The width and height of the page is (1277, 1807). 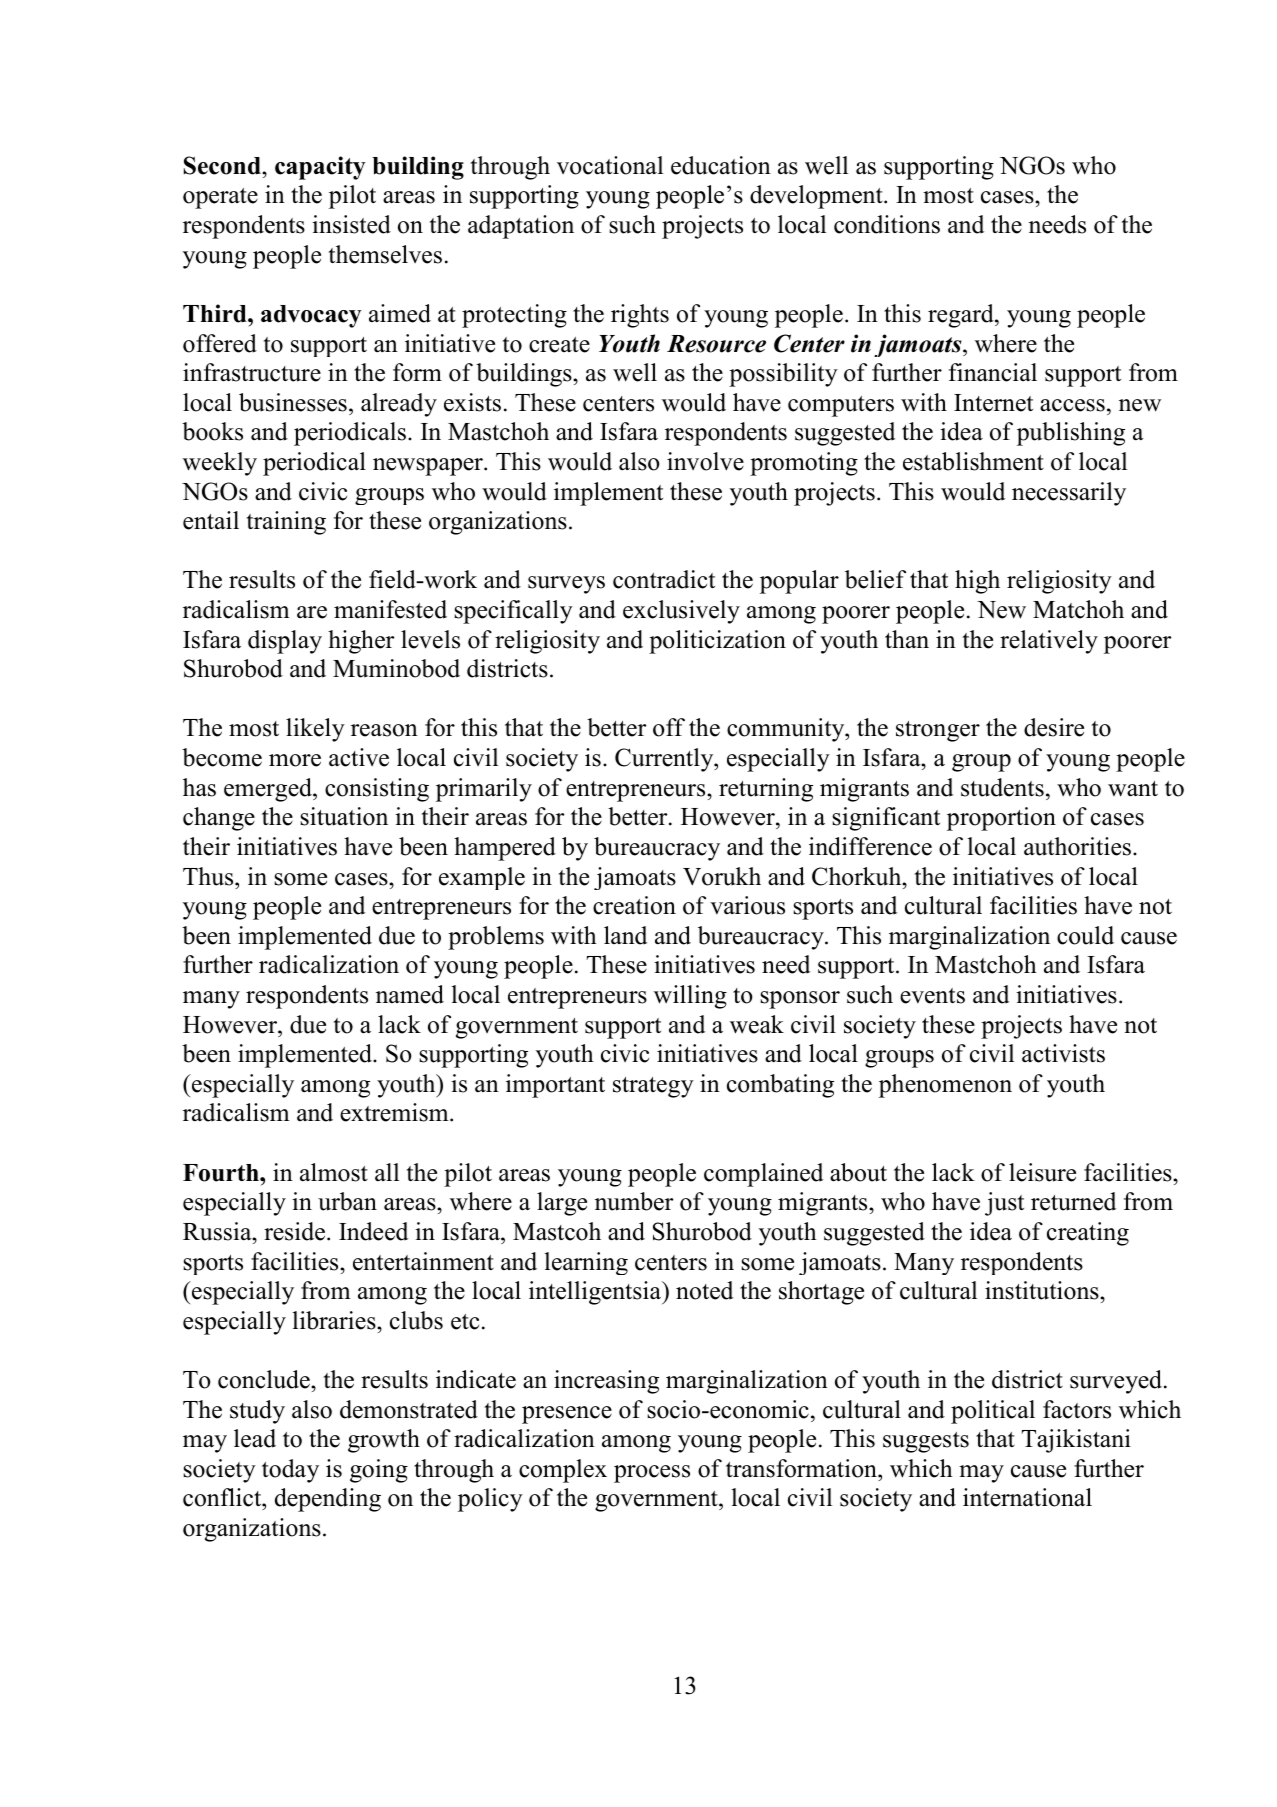 What do you see at coordinates (285, 642) in the page?
I see `display` at bounding box center [285, 642].
